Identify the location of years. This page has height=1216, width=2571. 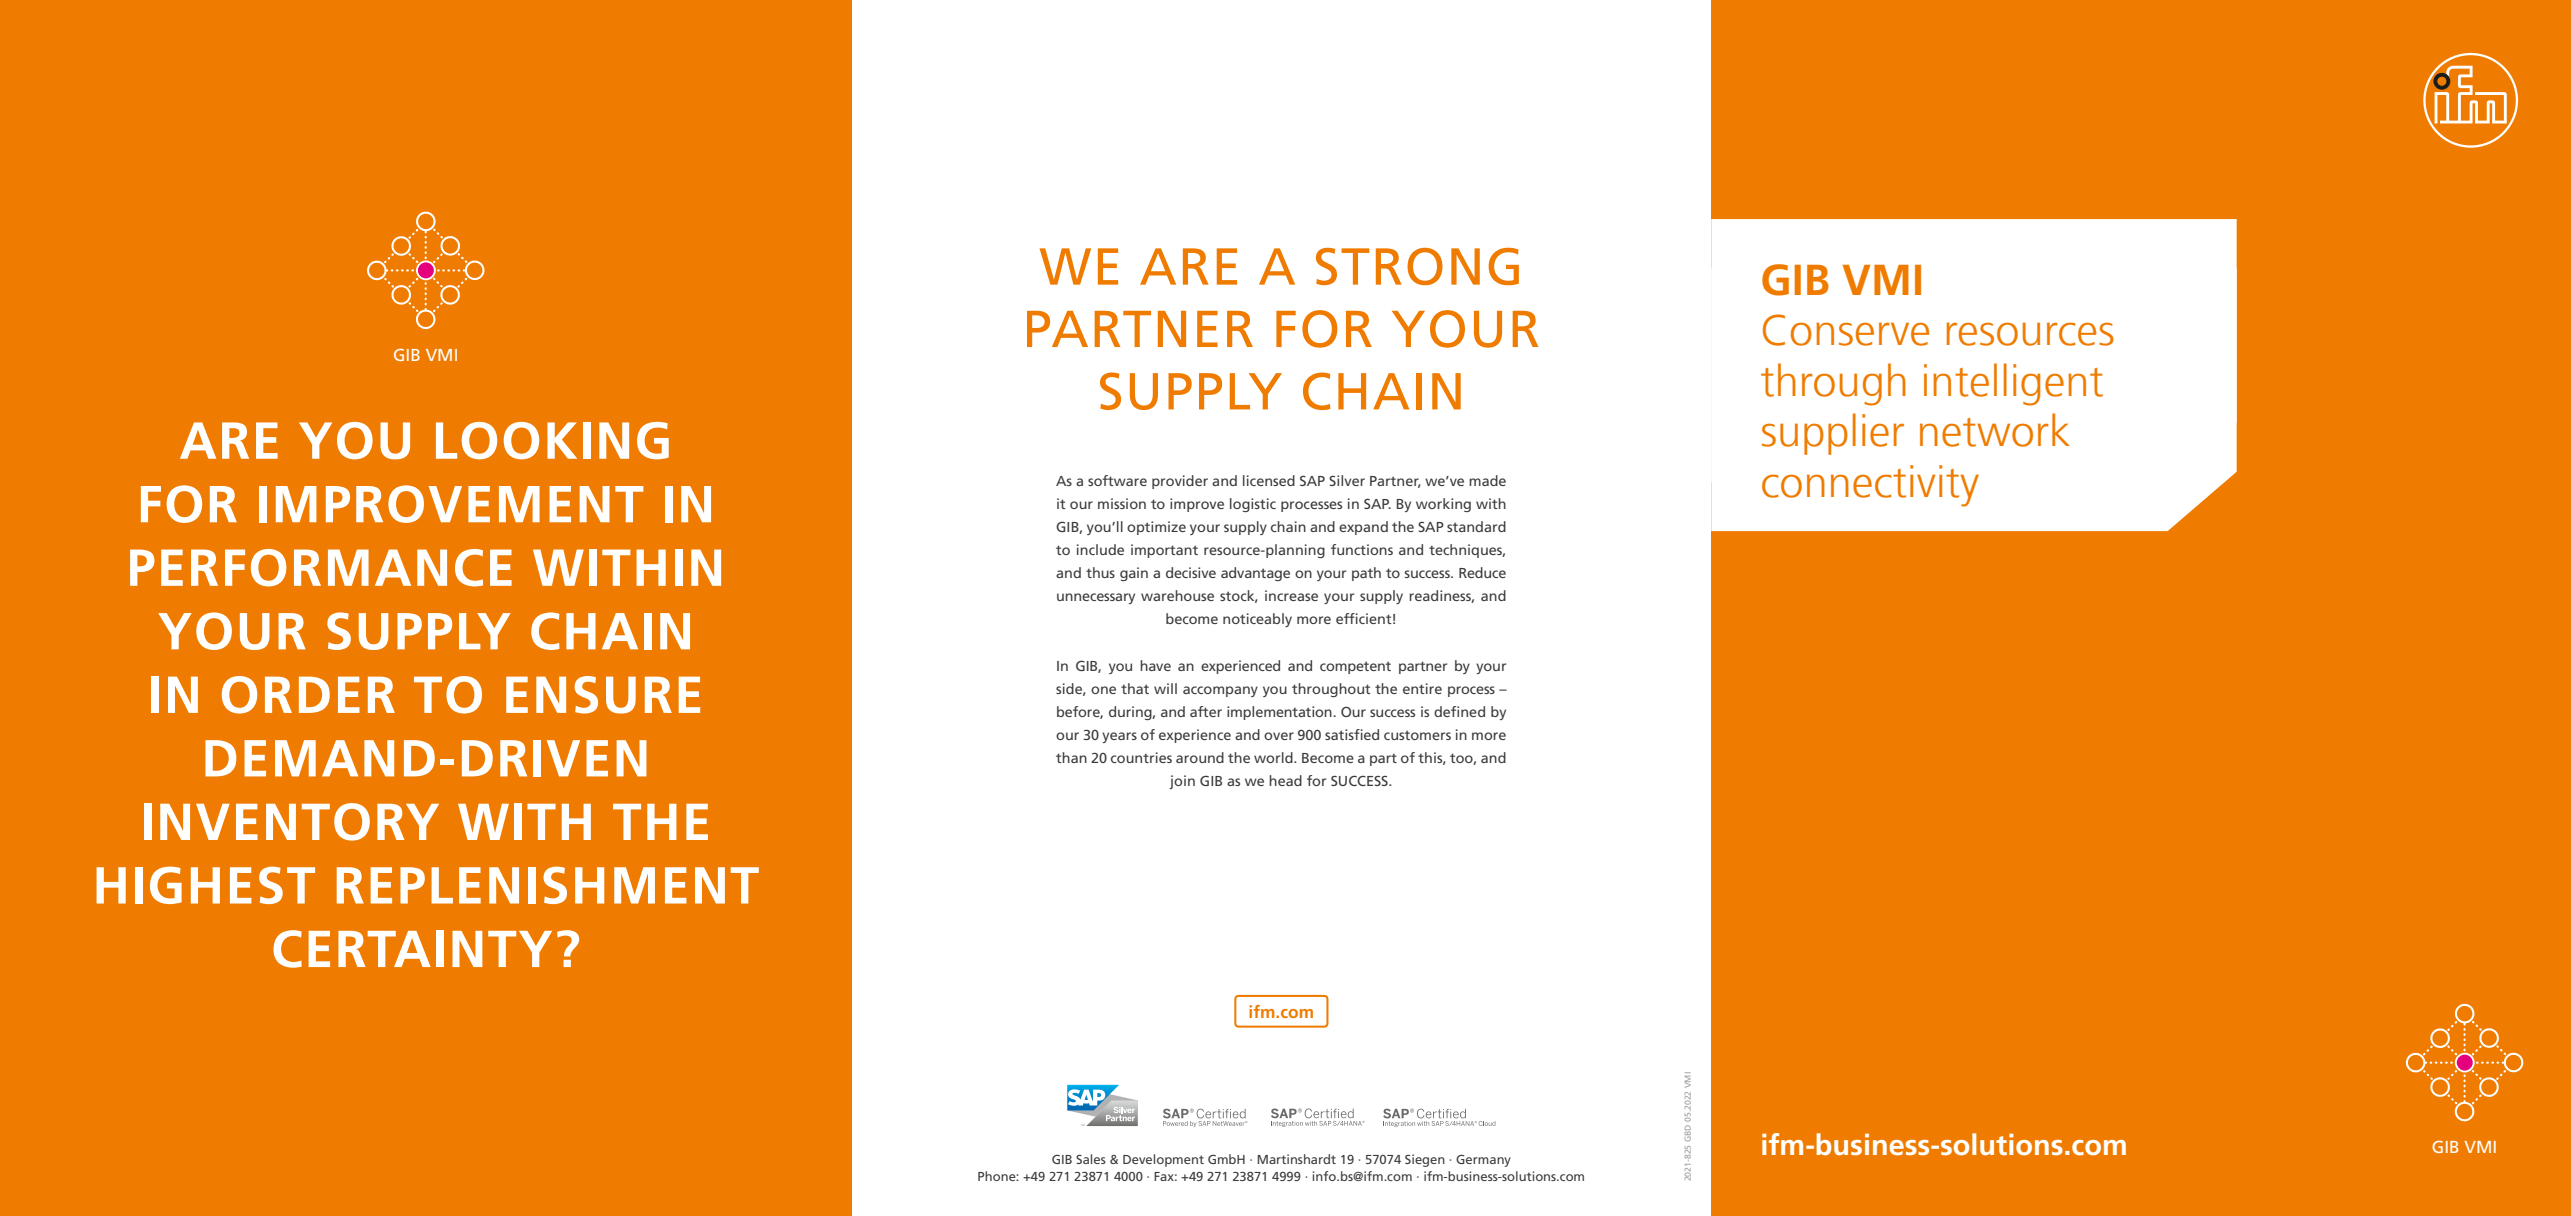
(1119, 737).
